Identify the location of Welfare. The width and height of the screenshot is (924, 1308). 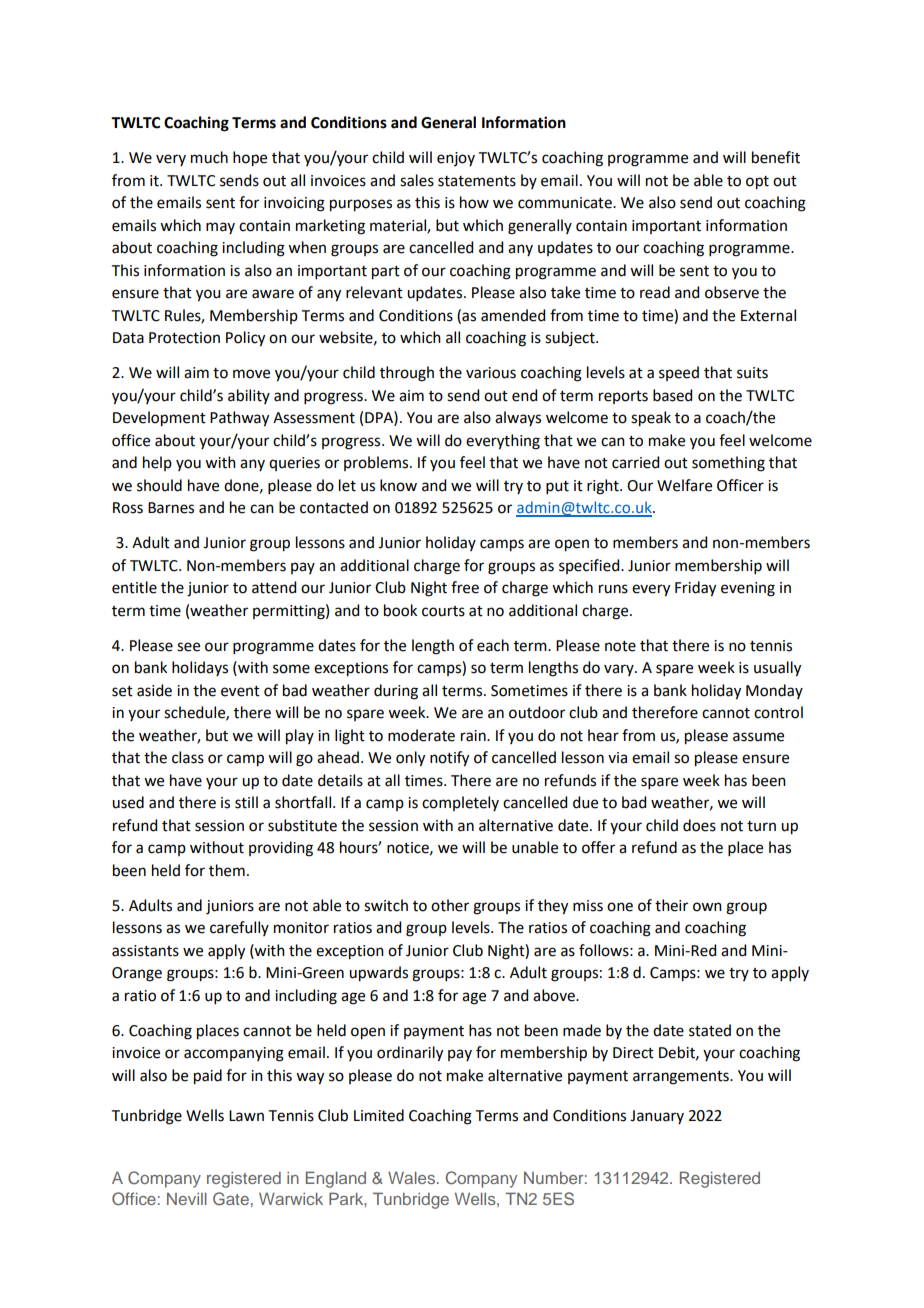
(684, 485).
